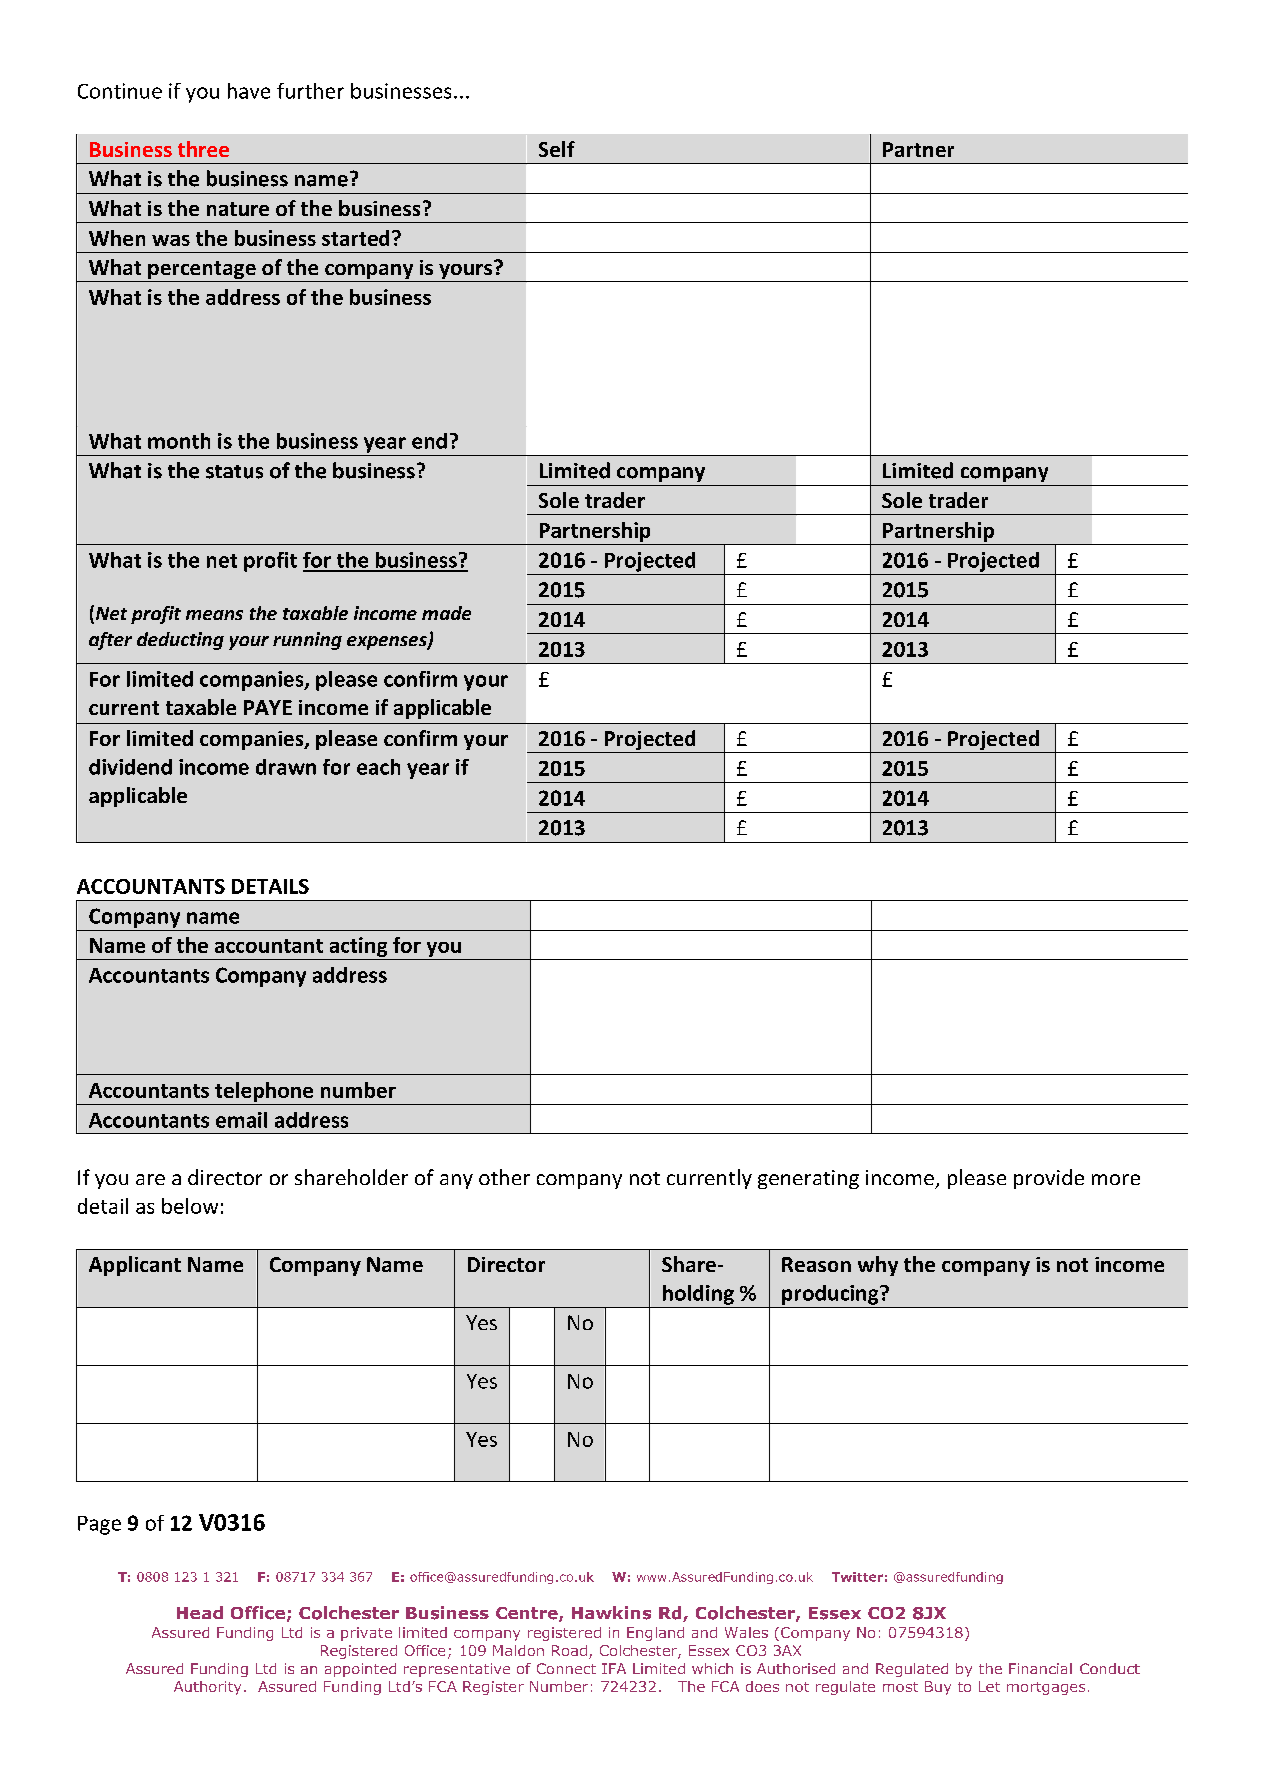 The image size is (1265, 1789). I want to click on started, so click(355, 238).
